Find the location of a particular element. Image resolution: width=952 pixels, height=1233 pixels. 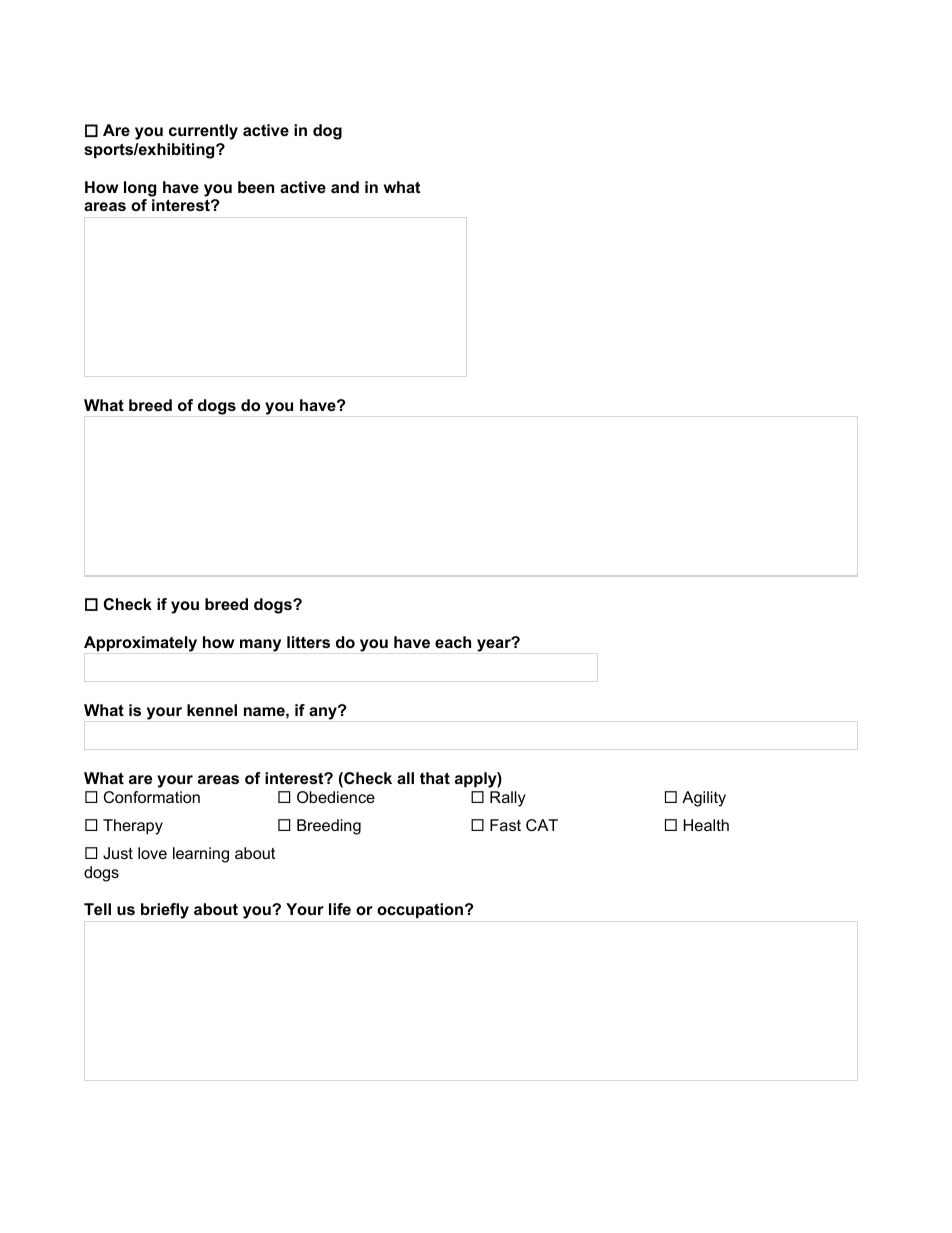

each is located at coordinates (453, 642).
